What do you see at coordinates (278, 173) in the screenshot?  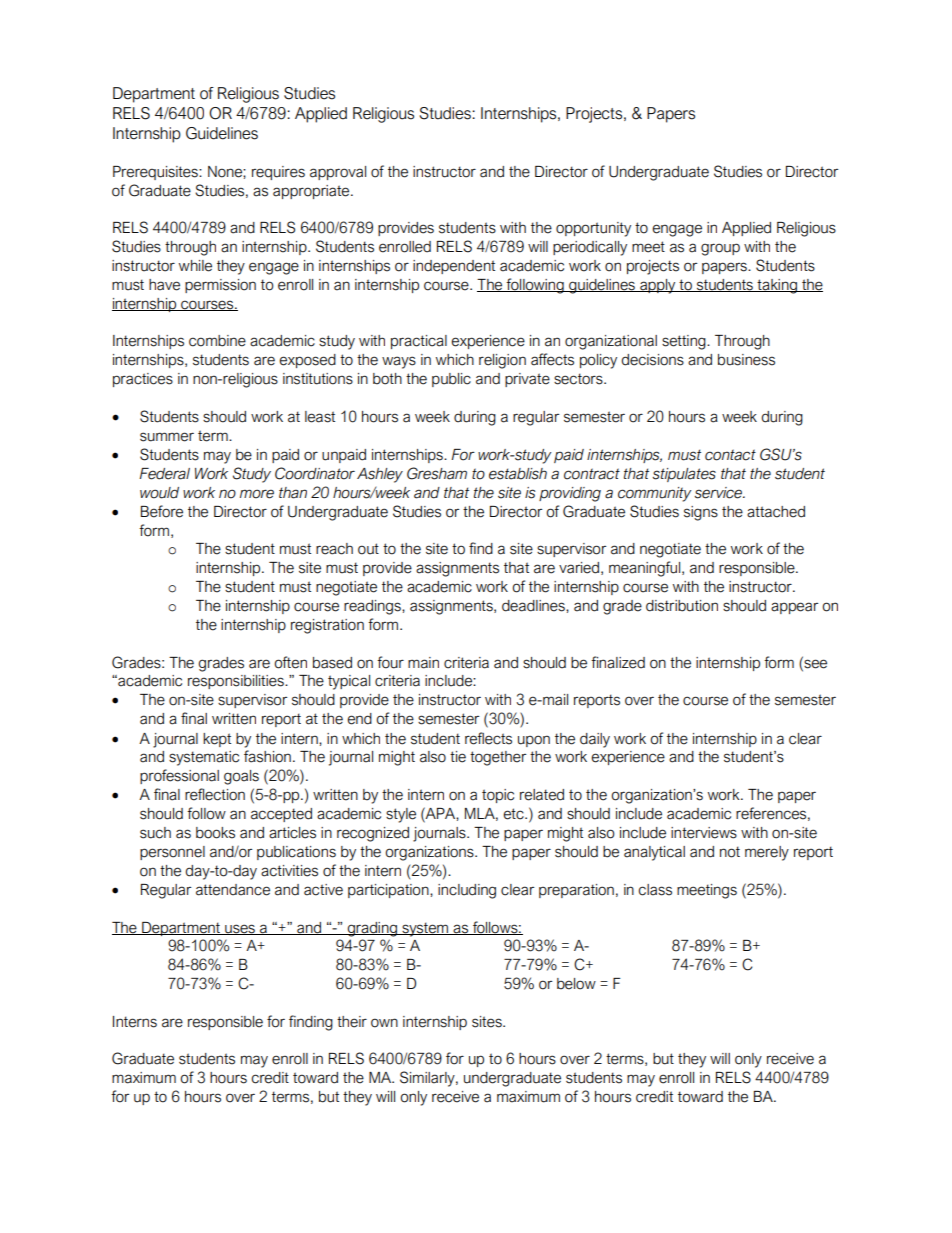 I see `requires` at bounding box center [278, 173].
